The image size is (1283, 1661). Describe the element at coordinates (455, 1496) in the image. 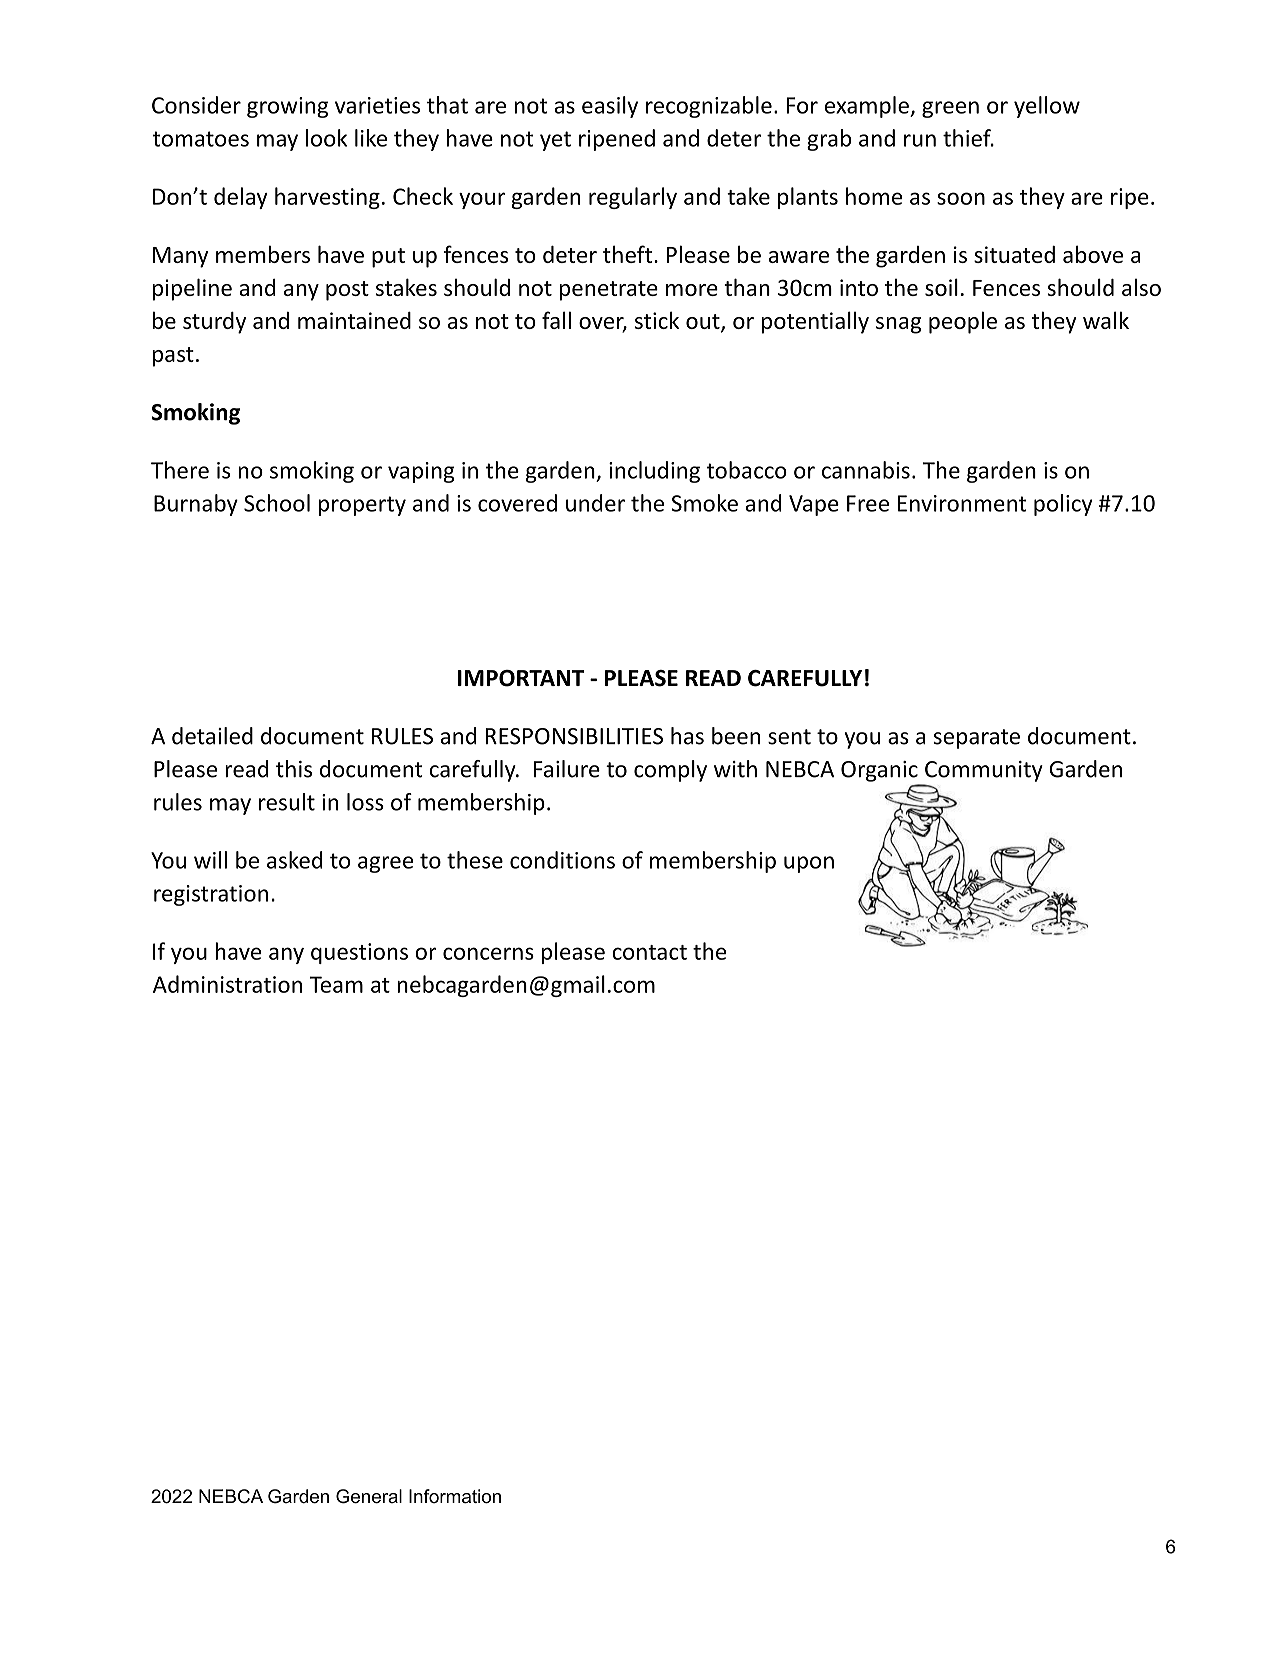

I see `Information` at that location.
